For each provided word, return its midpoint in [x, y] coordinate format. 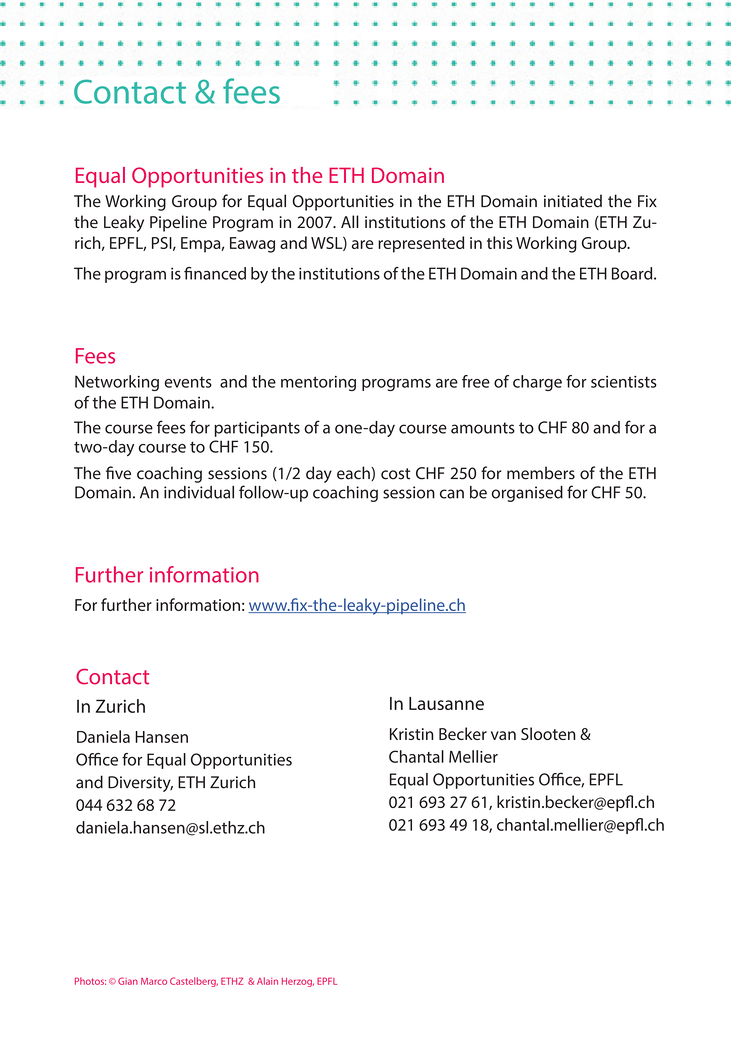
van [503, 735]
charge [537, 383]
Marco [154, 981]
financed [215, 273]
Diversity [140, 784]
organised [527, 494]
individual [199, 492]
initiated [573, 201]
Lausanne [446, 703]
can [452, 494]
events [188, 382]
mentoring [318, 383]
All [350, 221]
